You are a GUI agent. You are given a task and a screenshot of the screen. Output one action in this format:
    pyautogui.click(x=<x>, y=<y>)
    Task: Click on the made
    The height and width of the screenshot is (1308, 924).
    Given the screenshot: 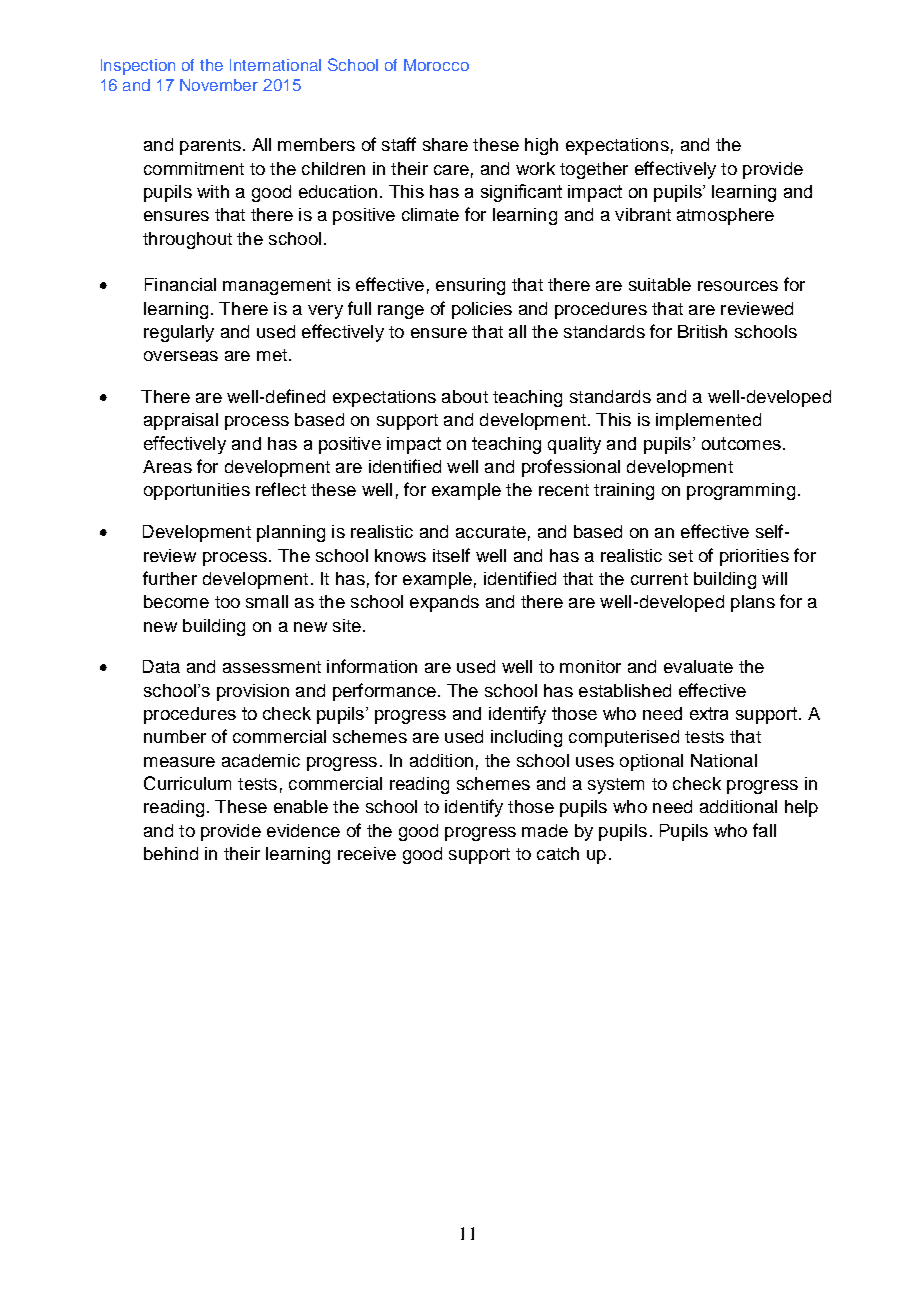 What is the action you would take?
    pyautogui.click(x=545, y=830)
